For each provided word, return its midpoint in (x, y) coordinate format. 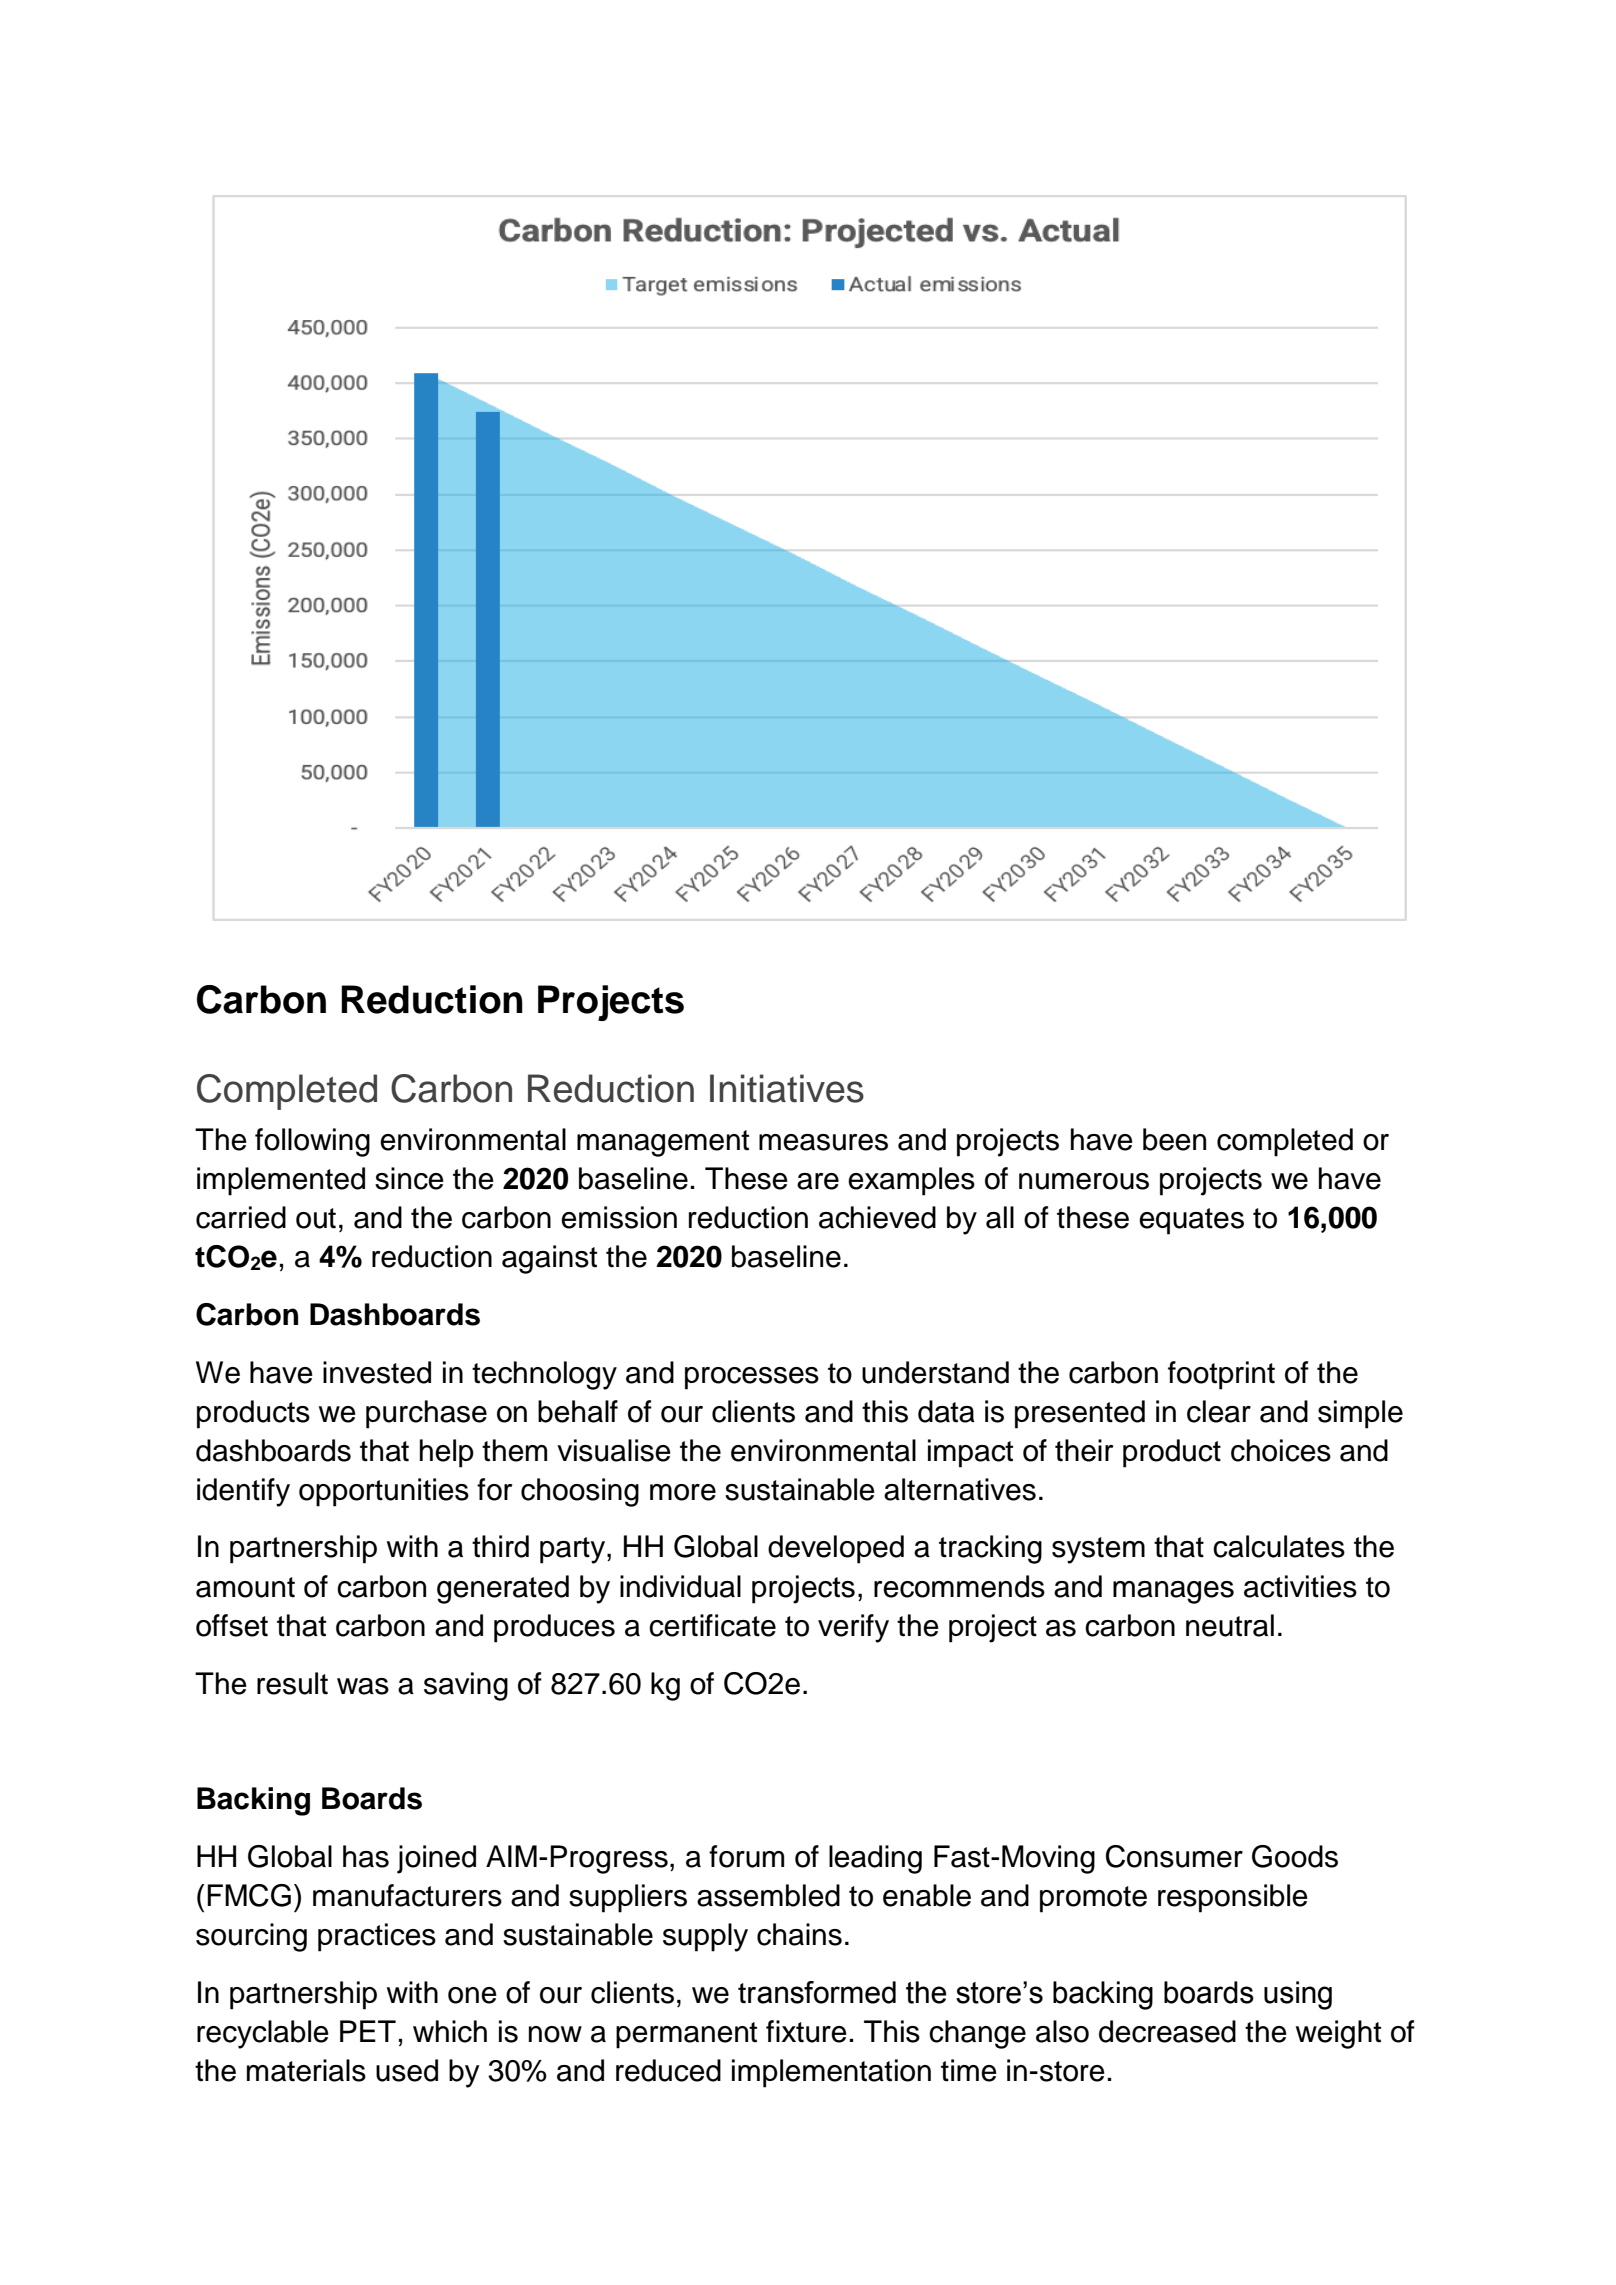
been (1174, 1139)
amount (245, 1587)
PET (368, 2031)
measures (823, 1142)
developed (836, 1549)
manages (1173, 1592)
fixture (806, 2031)
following (312, 1142)
